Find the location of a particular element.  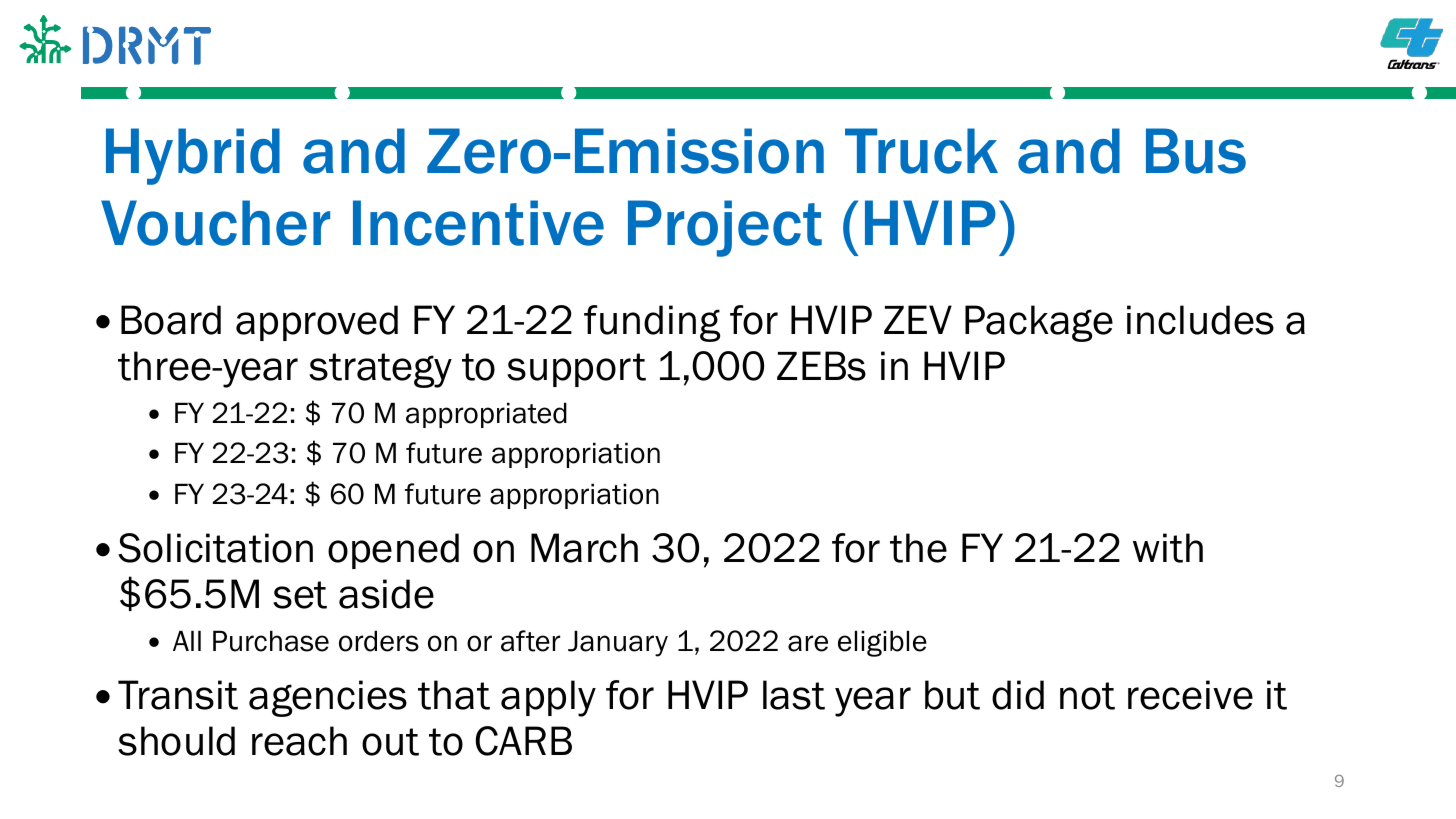

Hybrid is located at coordinates (193, 156).
